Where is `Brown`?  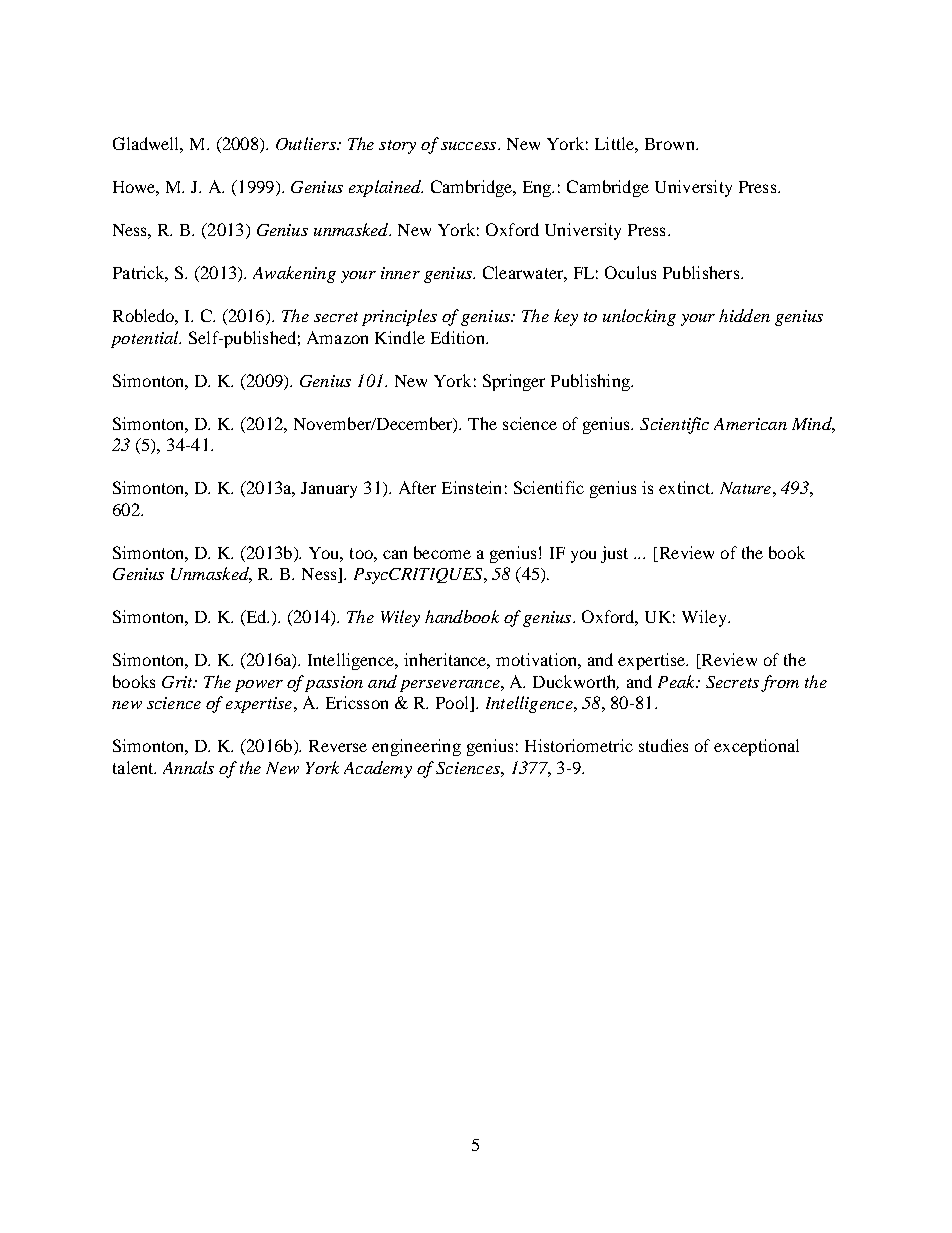
Brown is located at coordinates (671, 144).
